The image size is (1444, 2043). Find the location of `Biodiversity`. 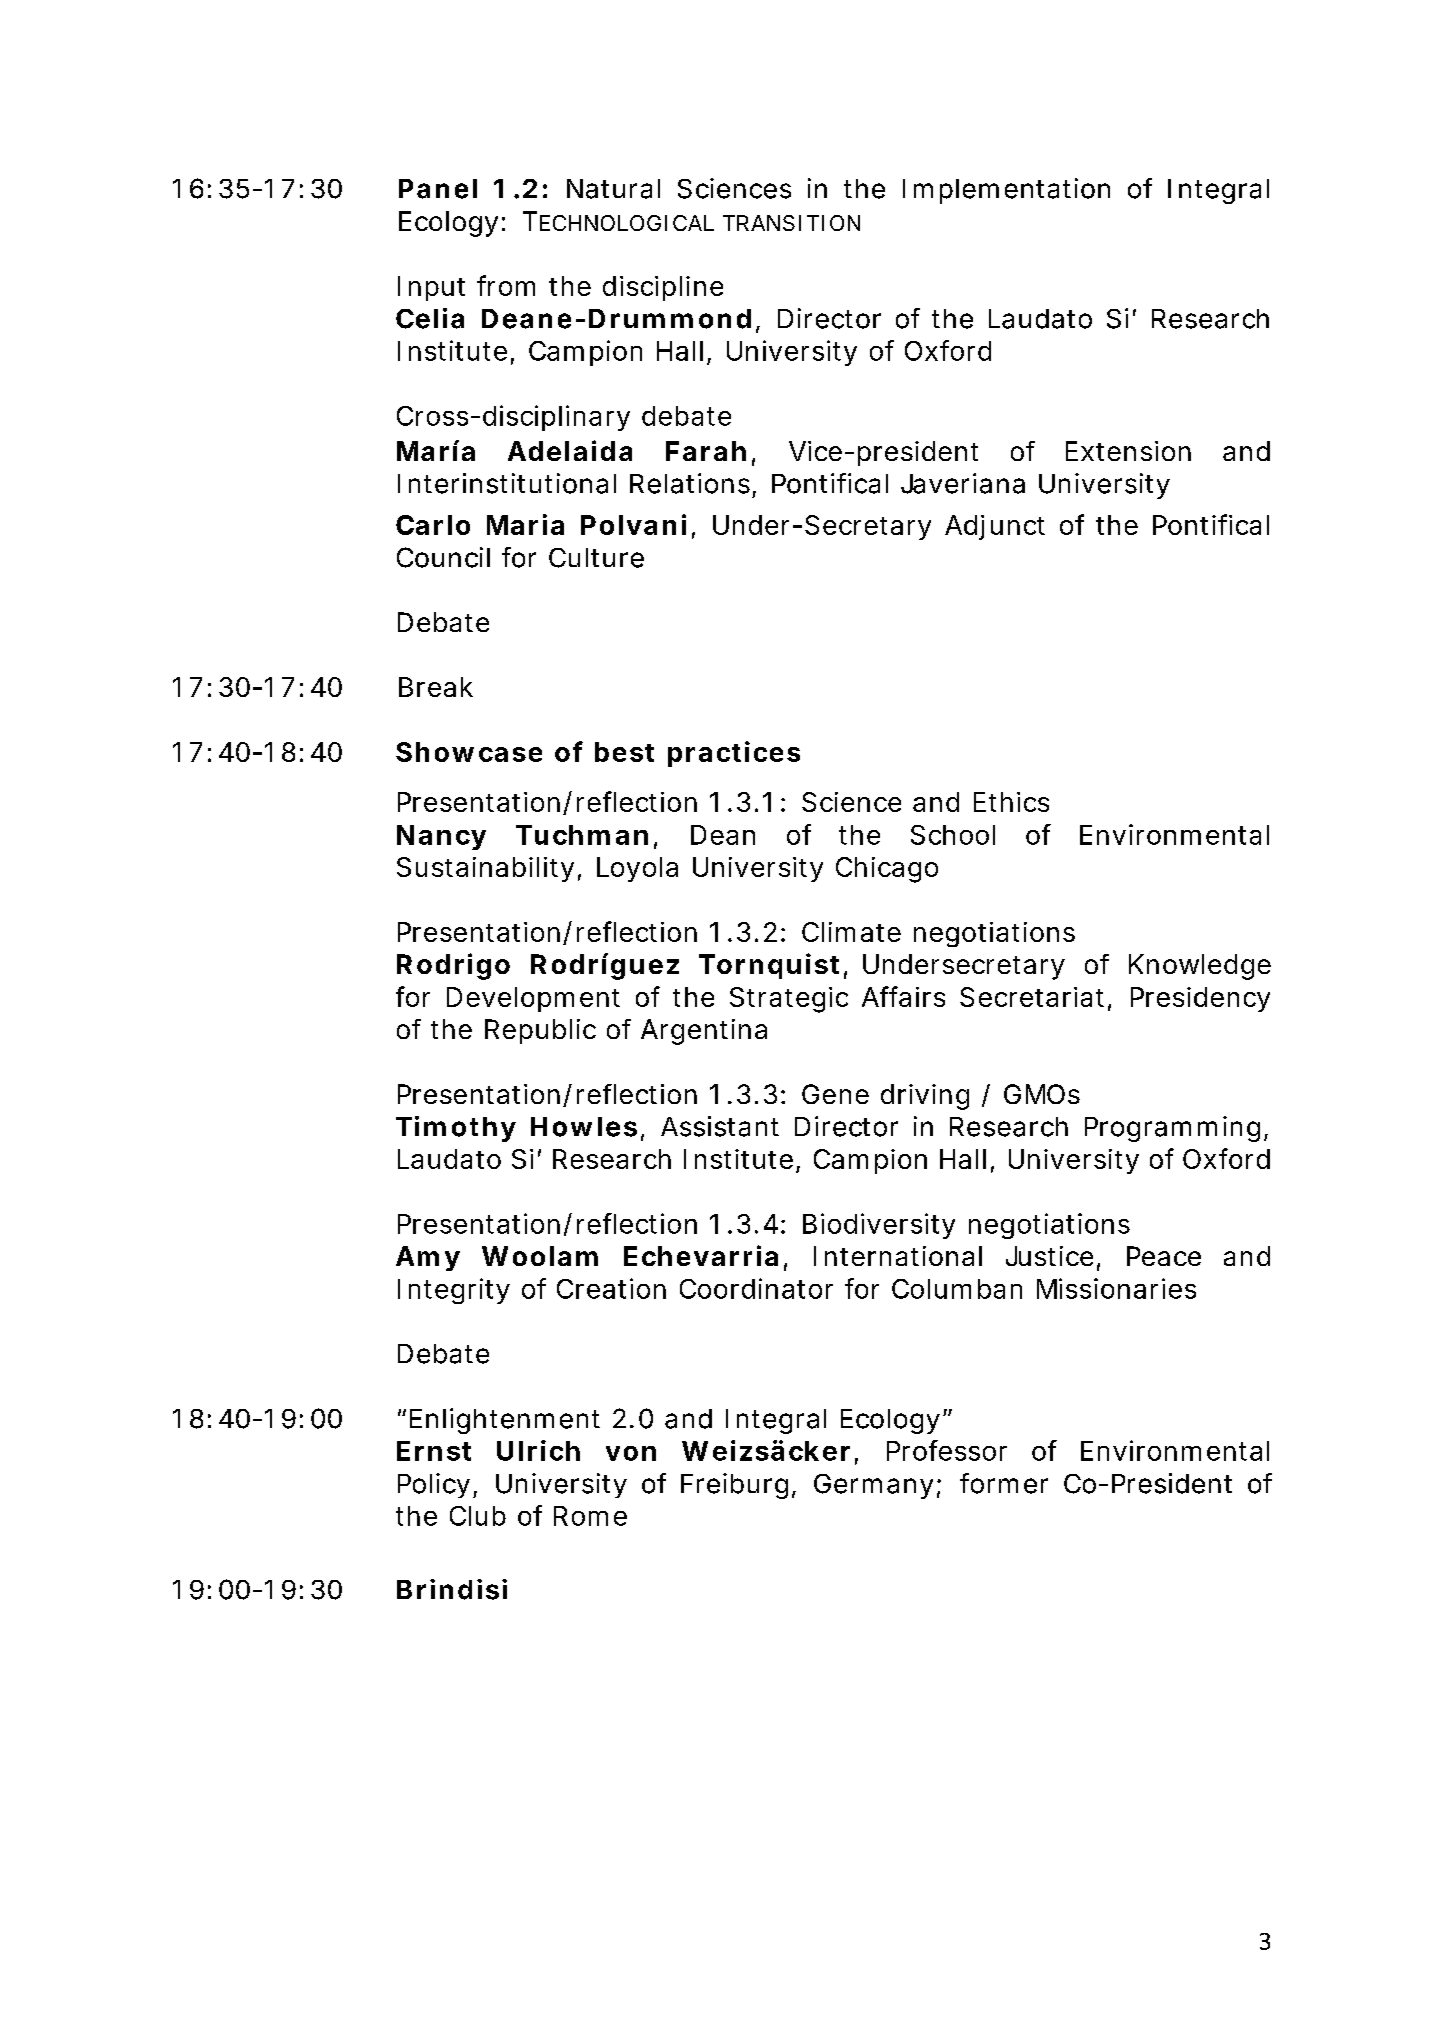

Biodiversity is located at coordinates (879, 1226).
